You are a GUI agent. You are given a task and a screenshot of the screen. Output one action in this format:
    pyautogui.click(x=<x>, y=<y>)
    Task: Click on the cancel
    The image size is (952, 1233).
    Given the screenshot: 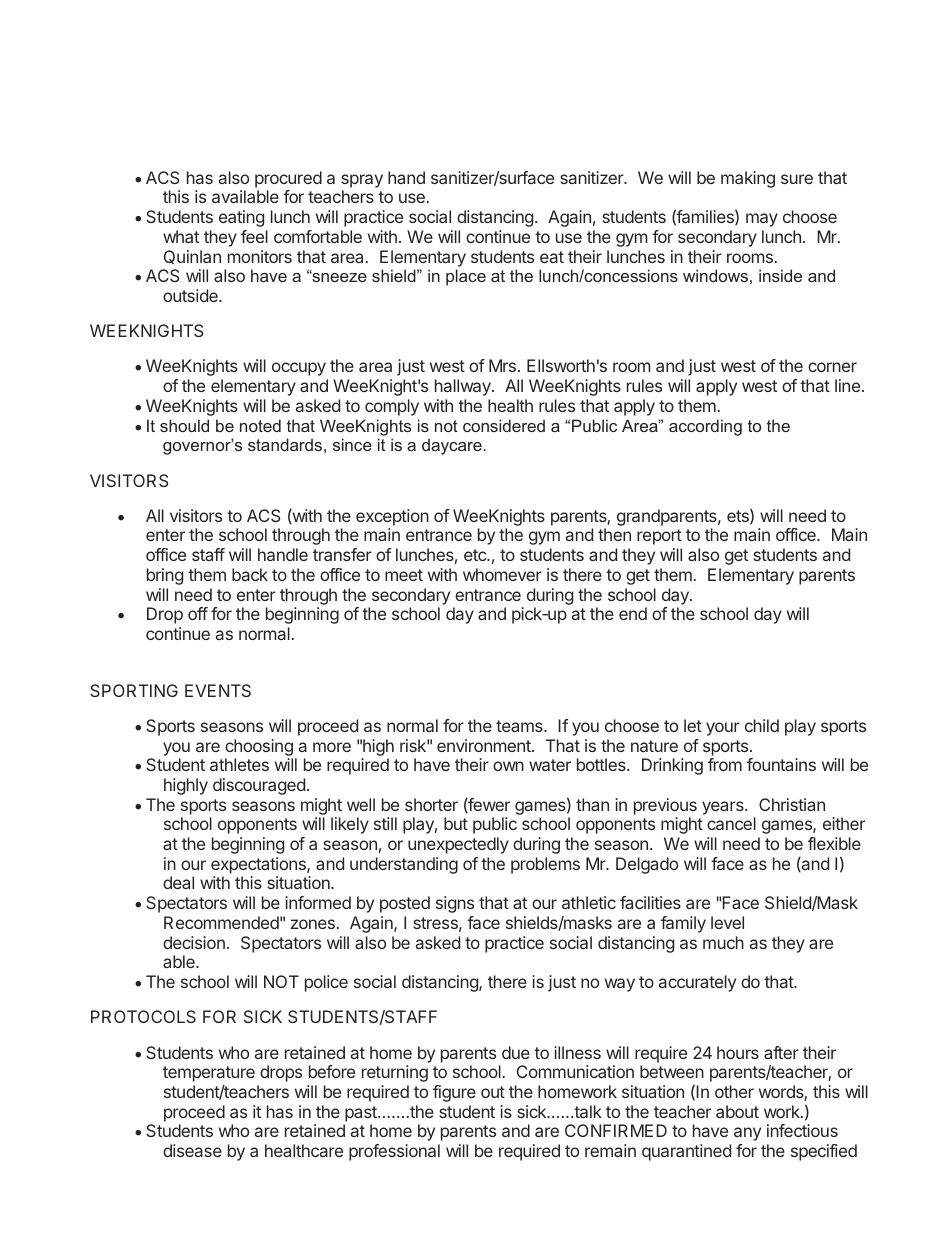 What is the action you would take?
    pyautogui.click(x=731, y=823)
